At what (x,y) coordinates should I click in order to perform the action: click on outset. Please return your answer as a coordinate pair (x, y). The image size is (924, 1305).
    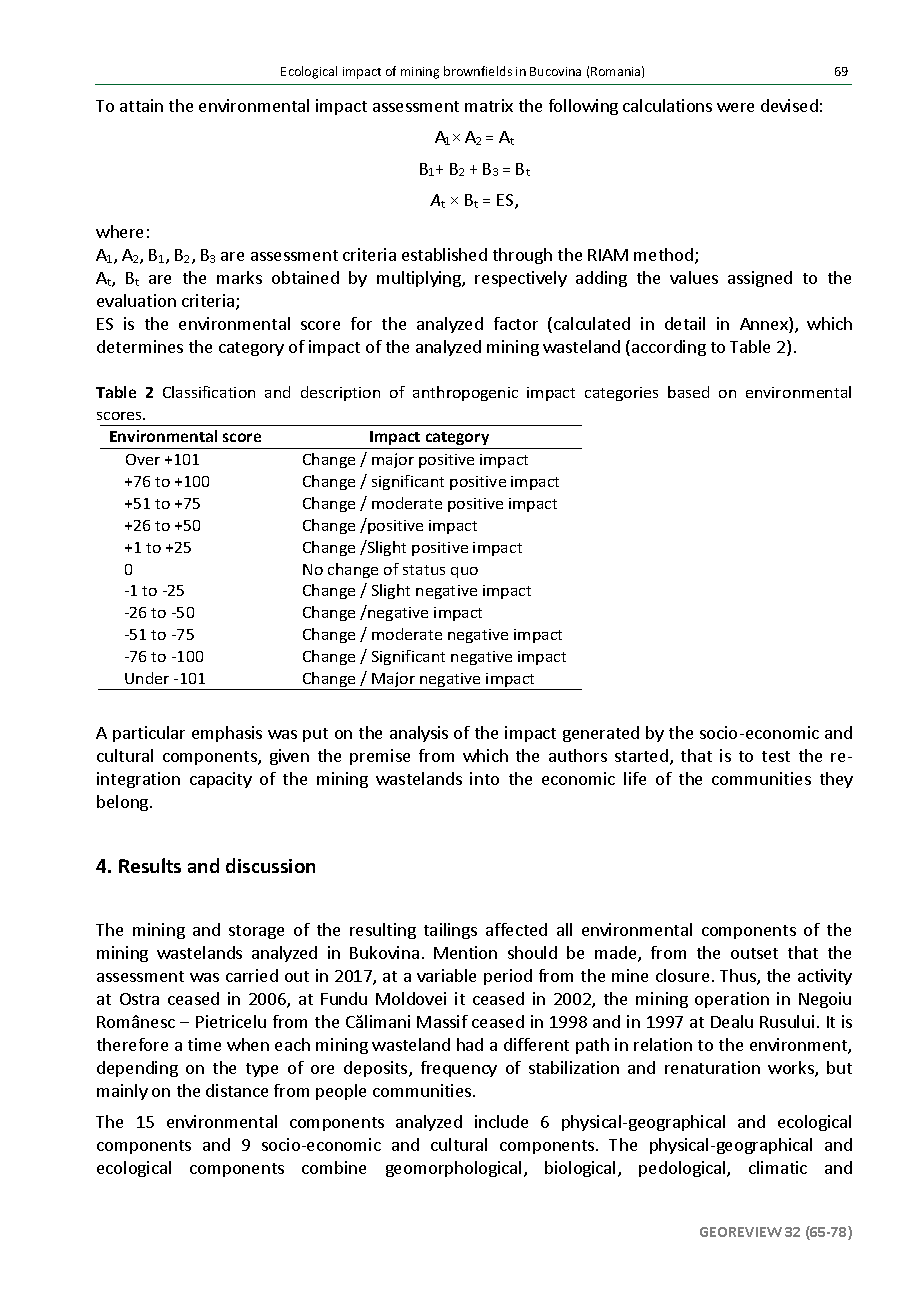
    Looking at the image, I should click on (754, 953).
